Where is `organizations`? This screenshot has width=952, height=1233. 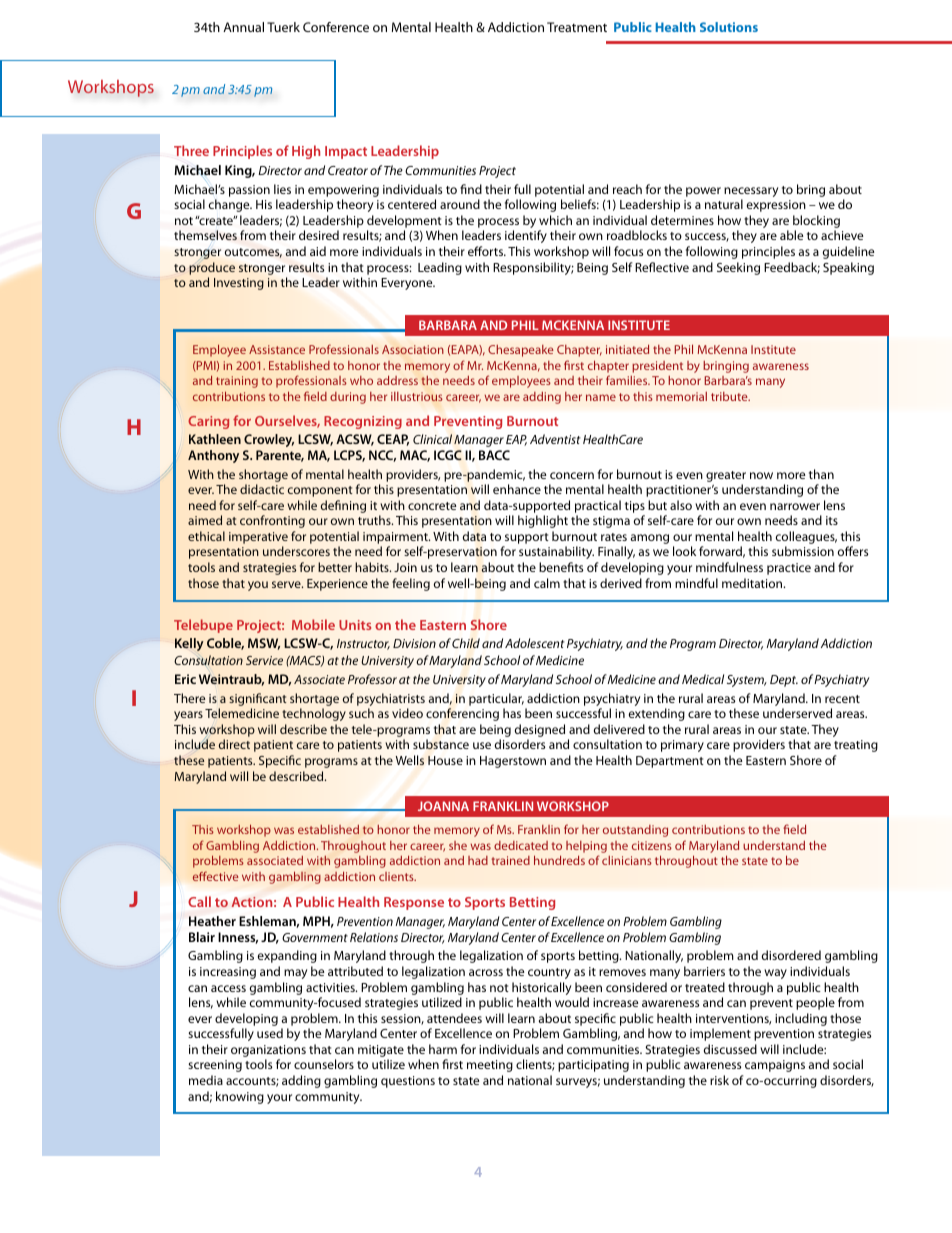 organizations is located at coordinates (268, 1052).
